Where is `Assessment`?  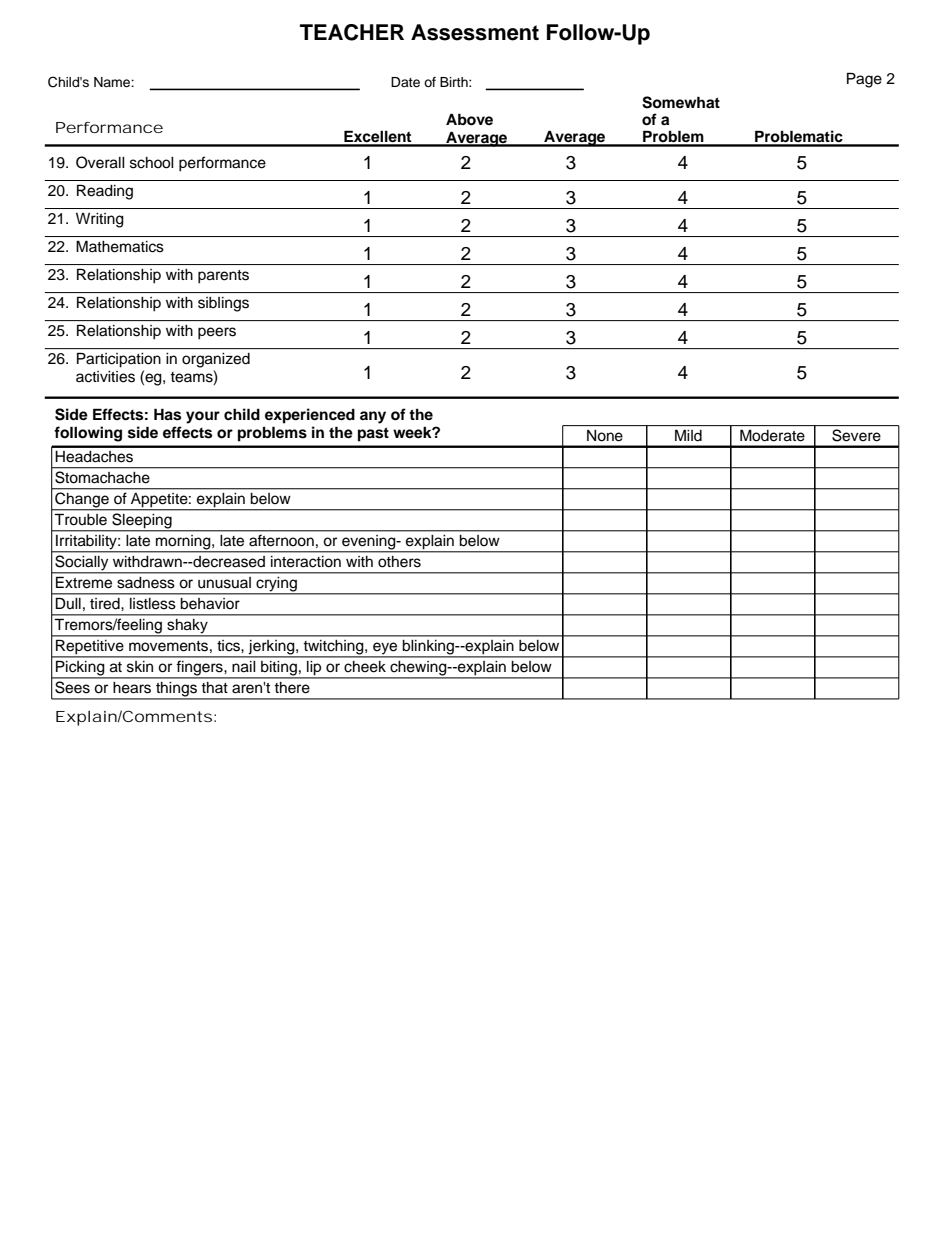
Assessment is located at coordinates (475, 32).
